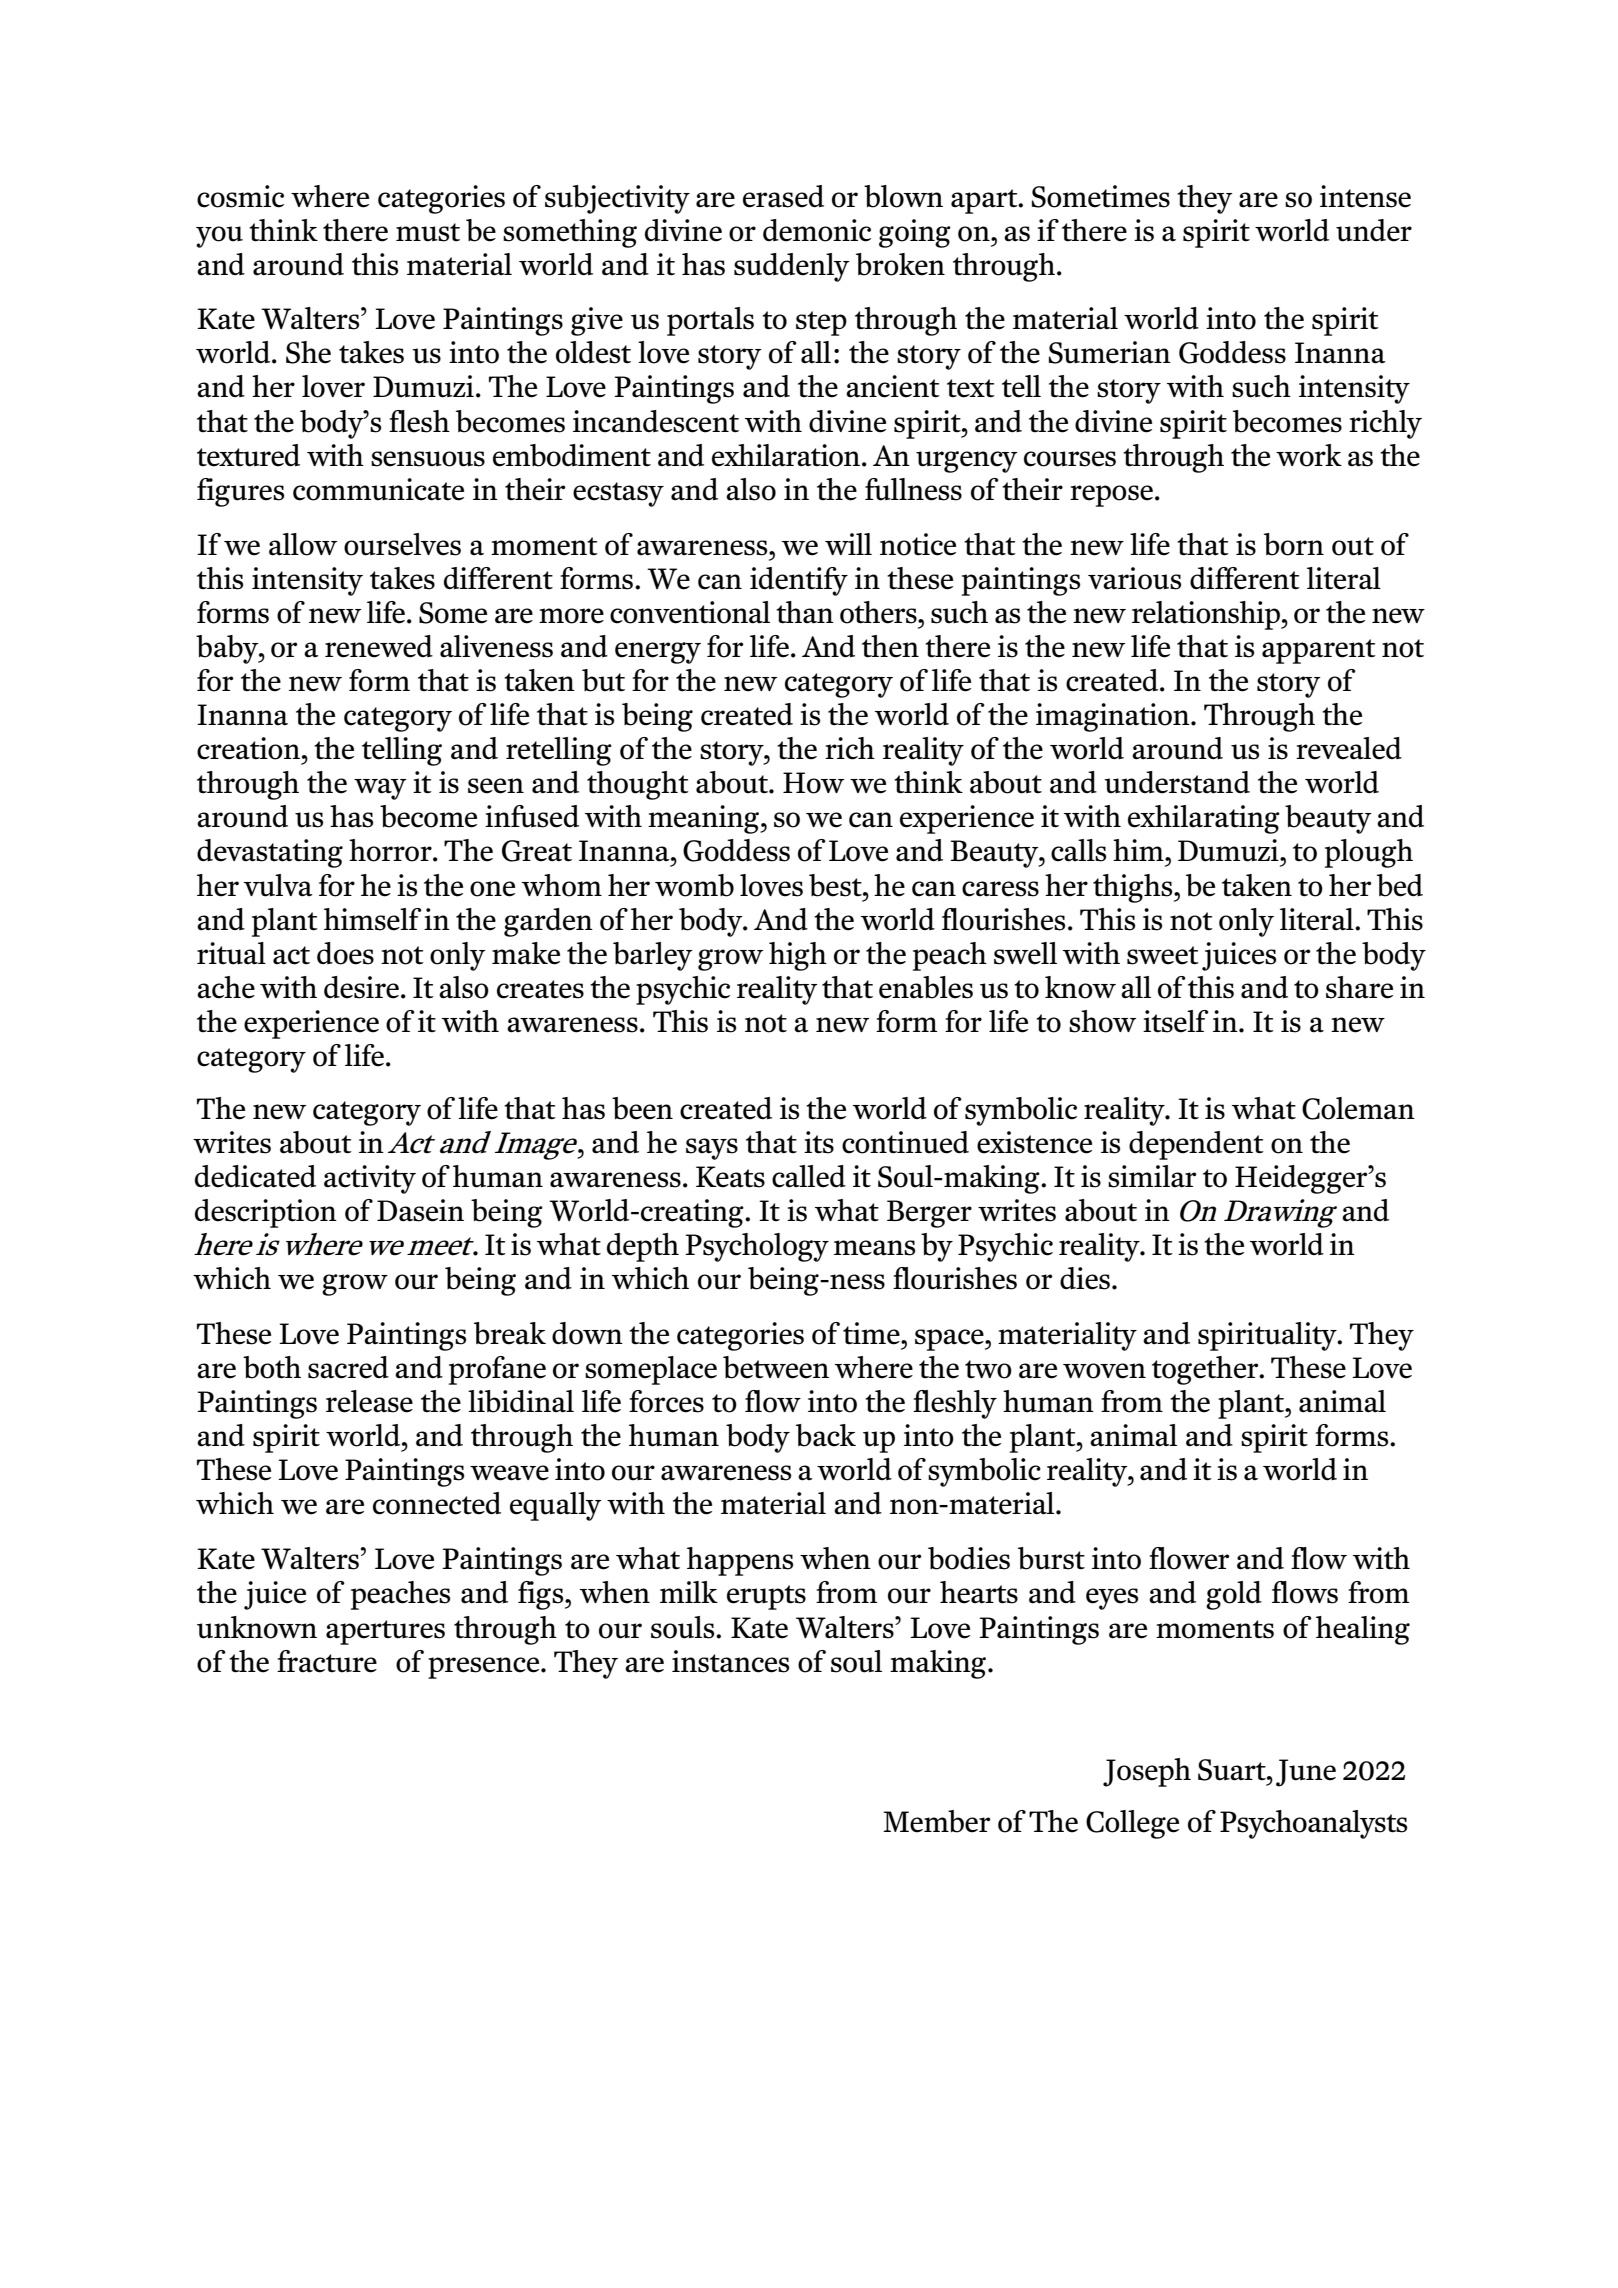 The height and width of the screenshot is (2288, 1618). I want to click on enables, so click(926, 987).
